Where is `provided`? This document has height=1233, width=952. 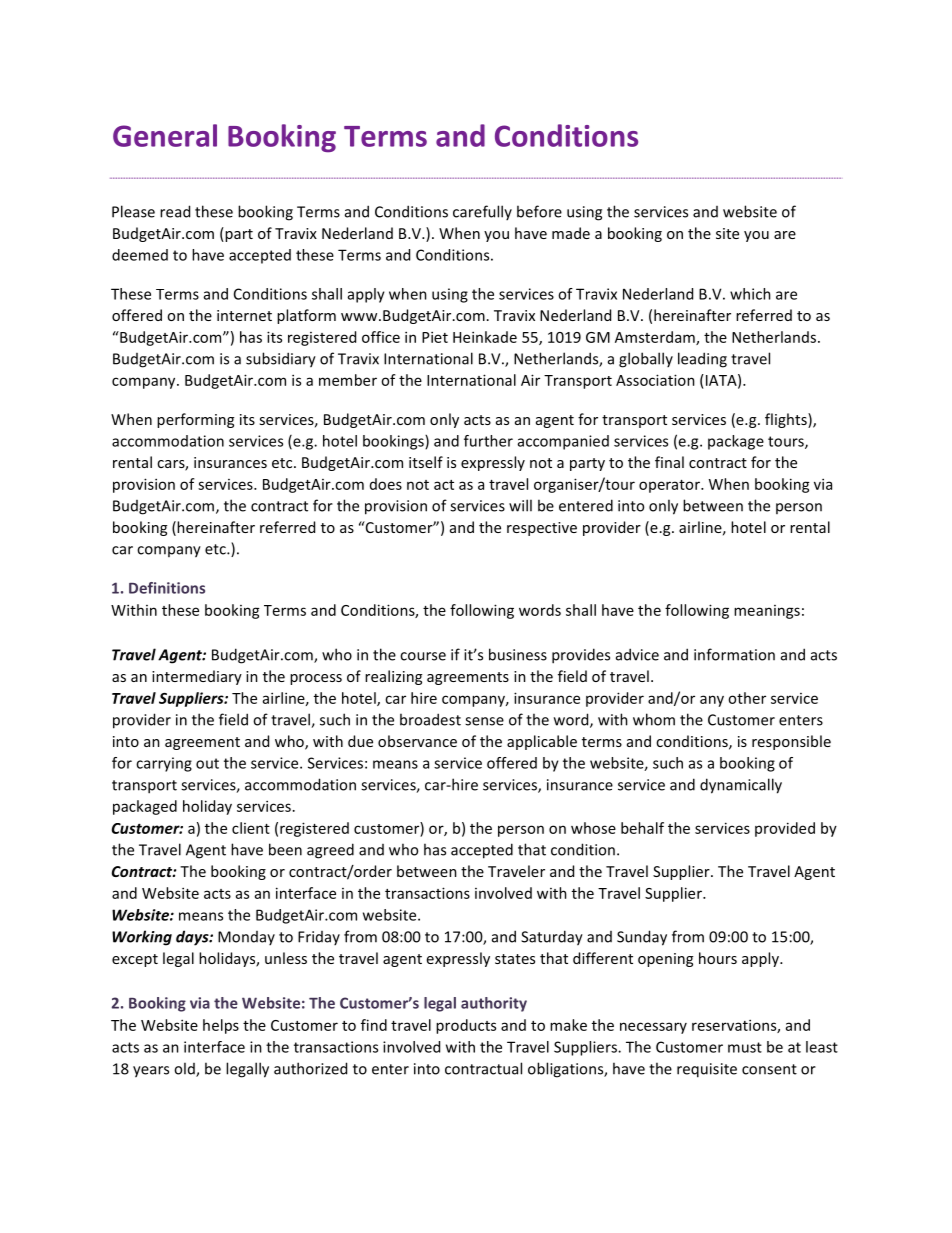 provided is located at coordinates (785, 829).
